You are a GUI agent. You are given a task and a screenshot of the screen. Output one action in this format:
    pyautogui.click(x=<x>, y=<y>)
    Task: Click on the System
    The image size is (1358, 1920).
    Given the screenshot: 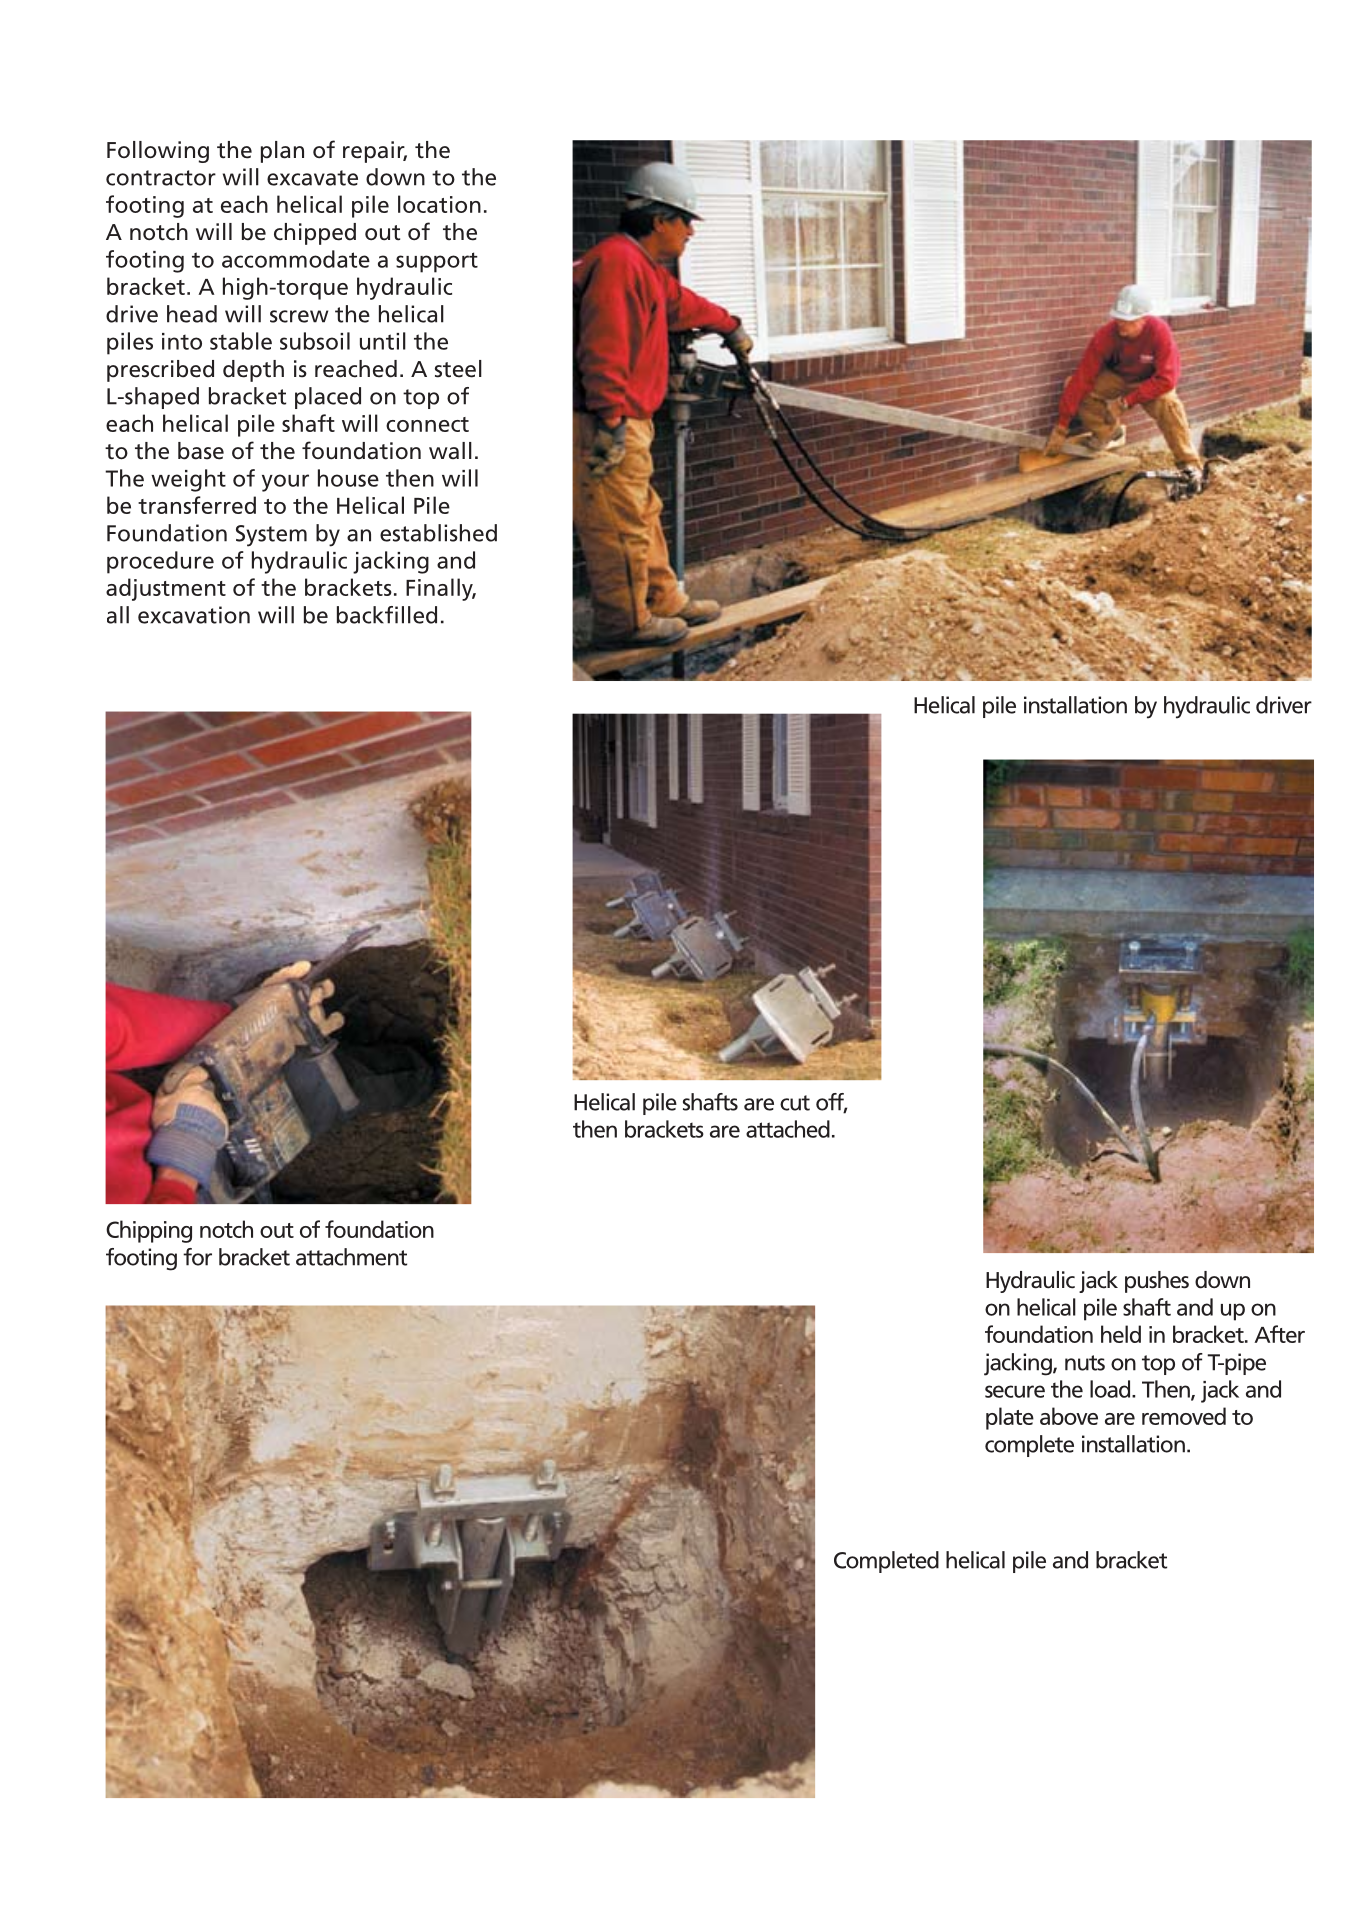 What is the action you would take?
    pyautogui.click(x=271, y=536)
